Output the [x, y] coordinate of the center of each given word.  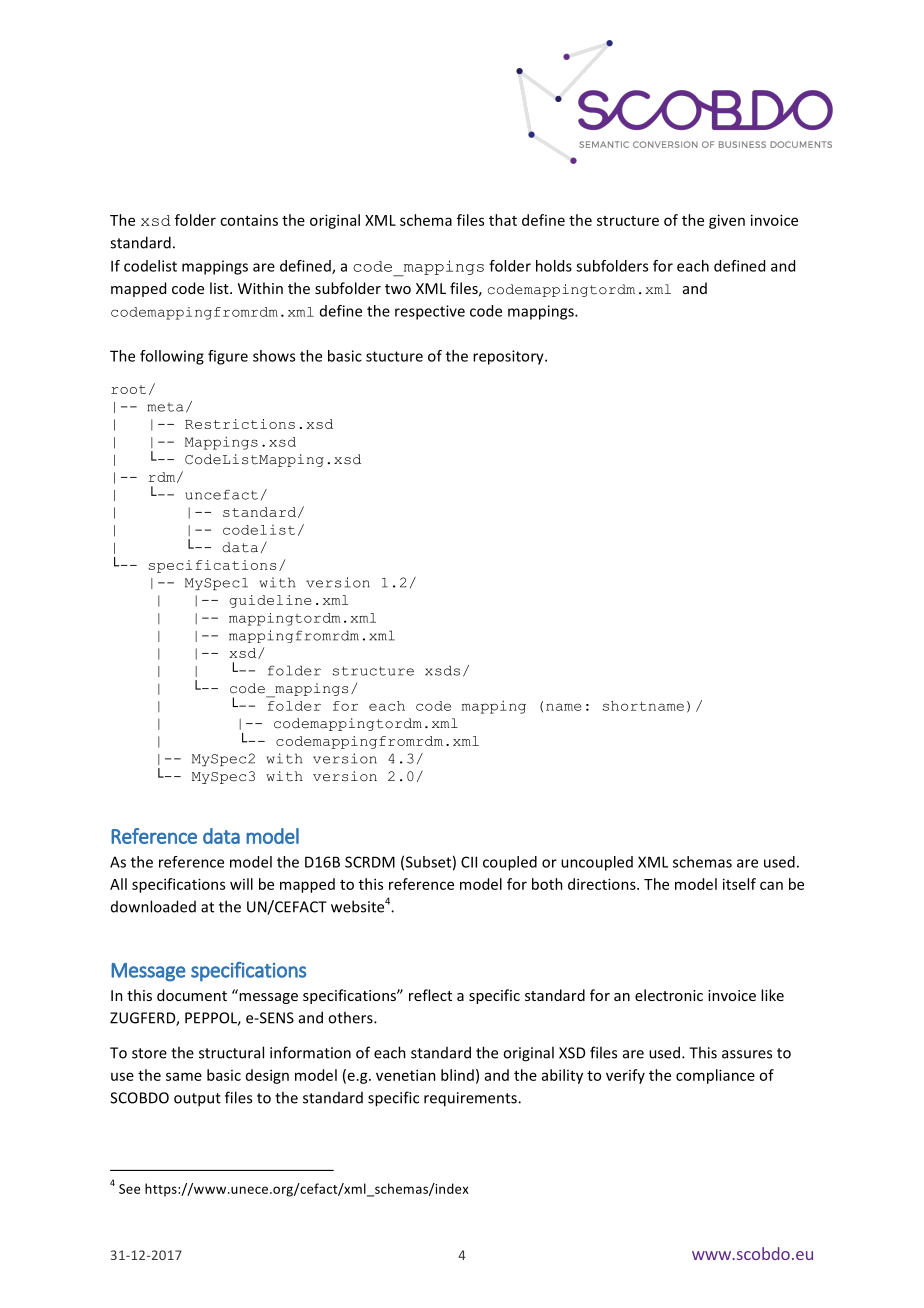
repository [509, 357]
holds [554, 266]
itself [739, 884]
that [503, 220]
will [241, 884]
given [727, 221]
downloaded [153, 906]
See [130, 1189]
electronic [669, 995]
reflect [430, 995]
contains [249, 220]
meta [165, 407]
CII [469, 862]
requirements [471, 1099]
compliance [715, 1076]
